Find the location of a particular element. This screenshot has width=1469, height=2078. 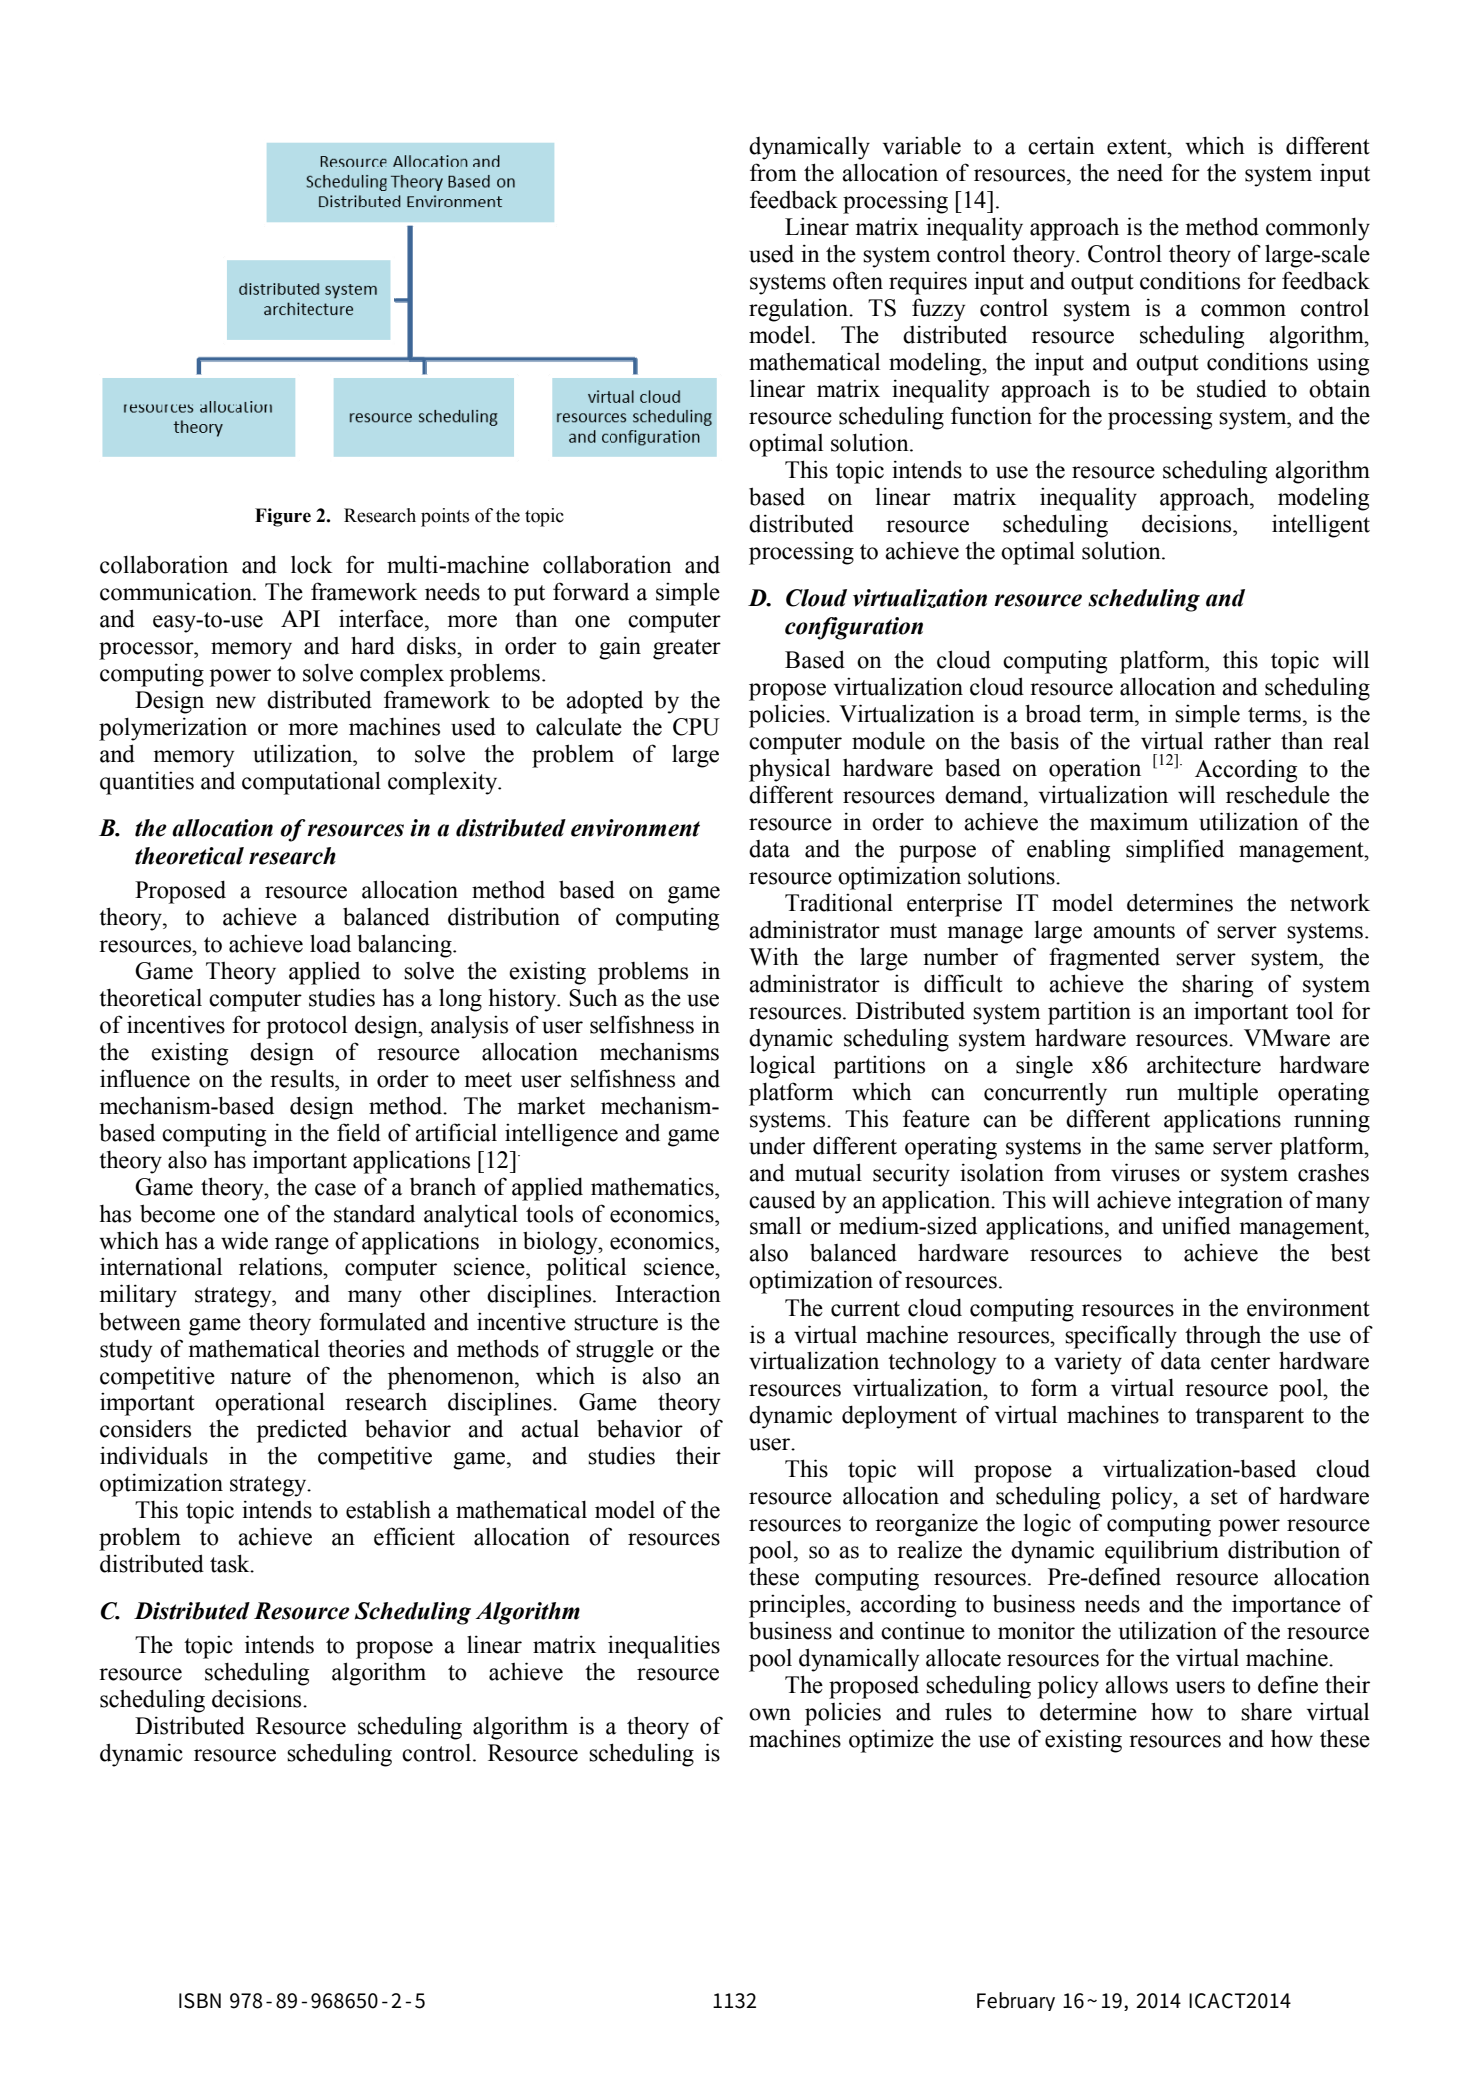

share is located at coordinates (1266, 1711).
